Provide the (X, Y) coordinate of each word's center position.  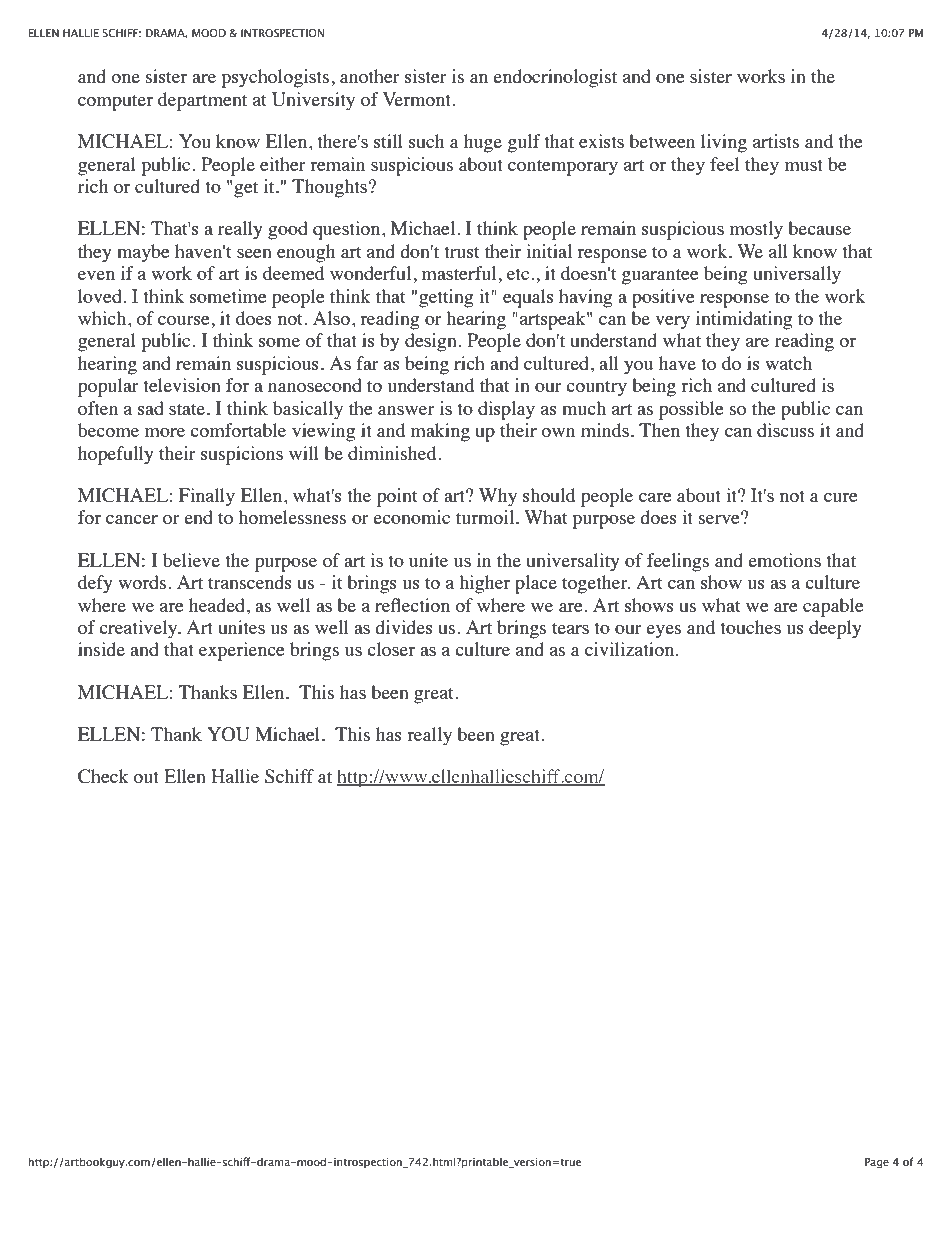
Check (103, 776)
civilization (631, 649)
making (440, 432)
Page (877, 1163)
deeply (835, 629)
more (165, 432)
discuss (785, 430)
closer (391, 649)
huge (483, 143)
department (202, 101)
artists (776, 141)
